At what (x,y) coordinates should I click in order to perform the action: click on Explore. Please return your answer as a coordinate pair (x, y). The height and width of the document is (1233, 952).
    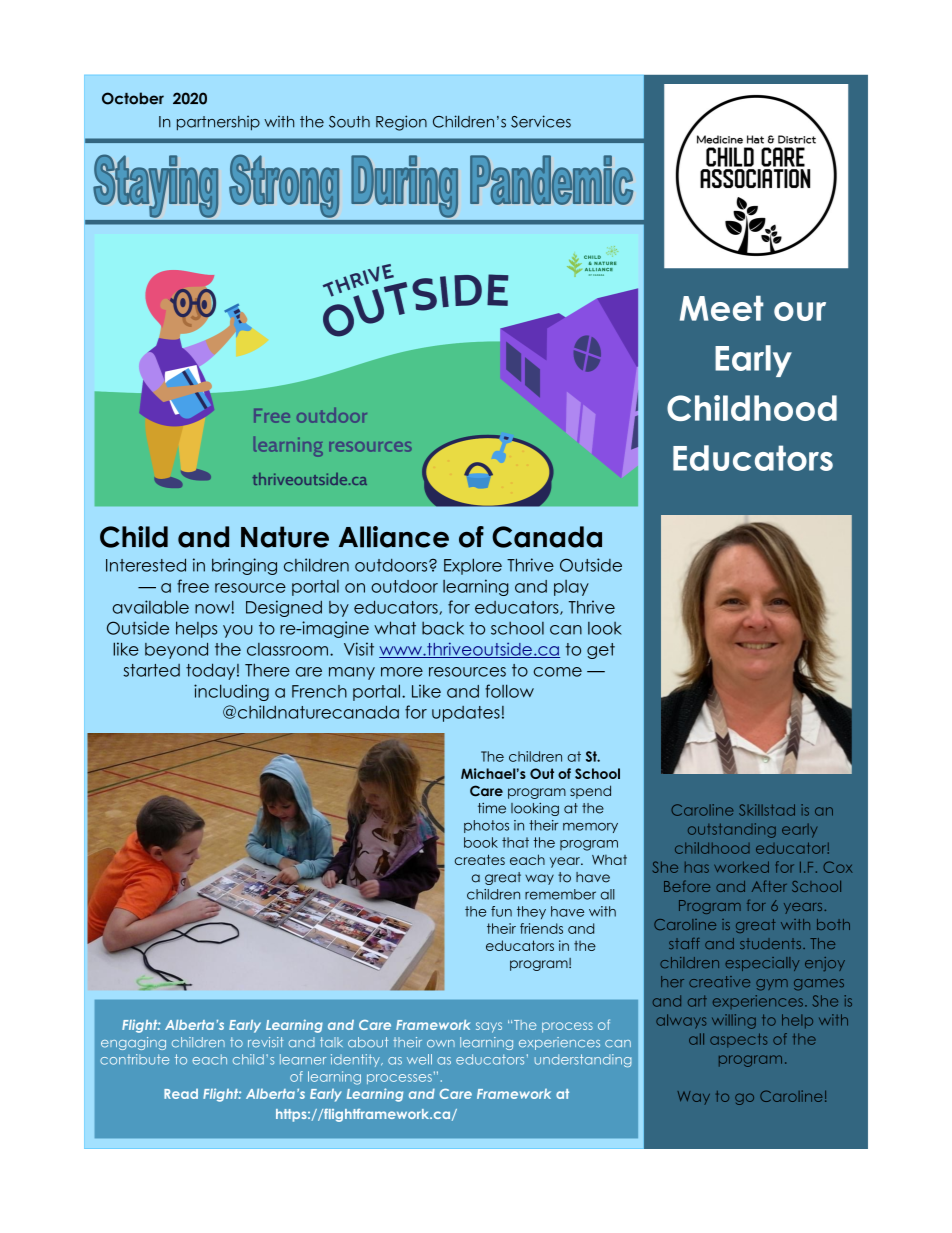
    Looking at the image, I should click on (473, 566).
